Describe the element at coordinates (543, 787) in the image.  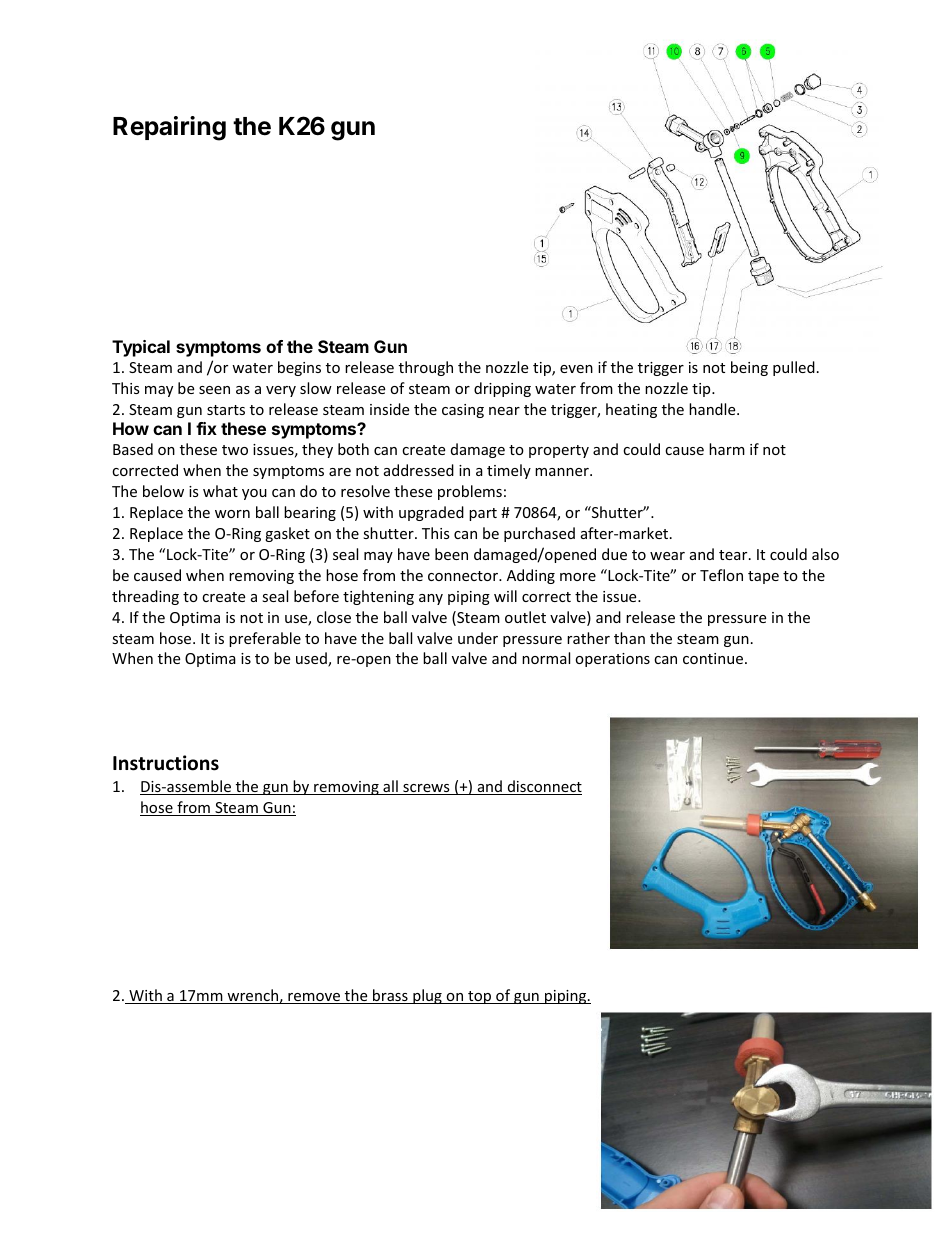
I see `disconnect` at that location.
